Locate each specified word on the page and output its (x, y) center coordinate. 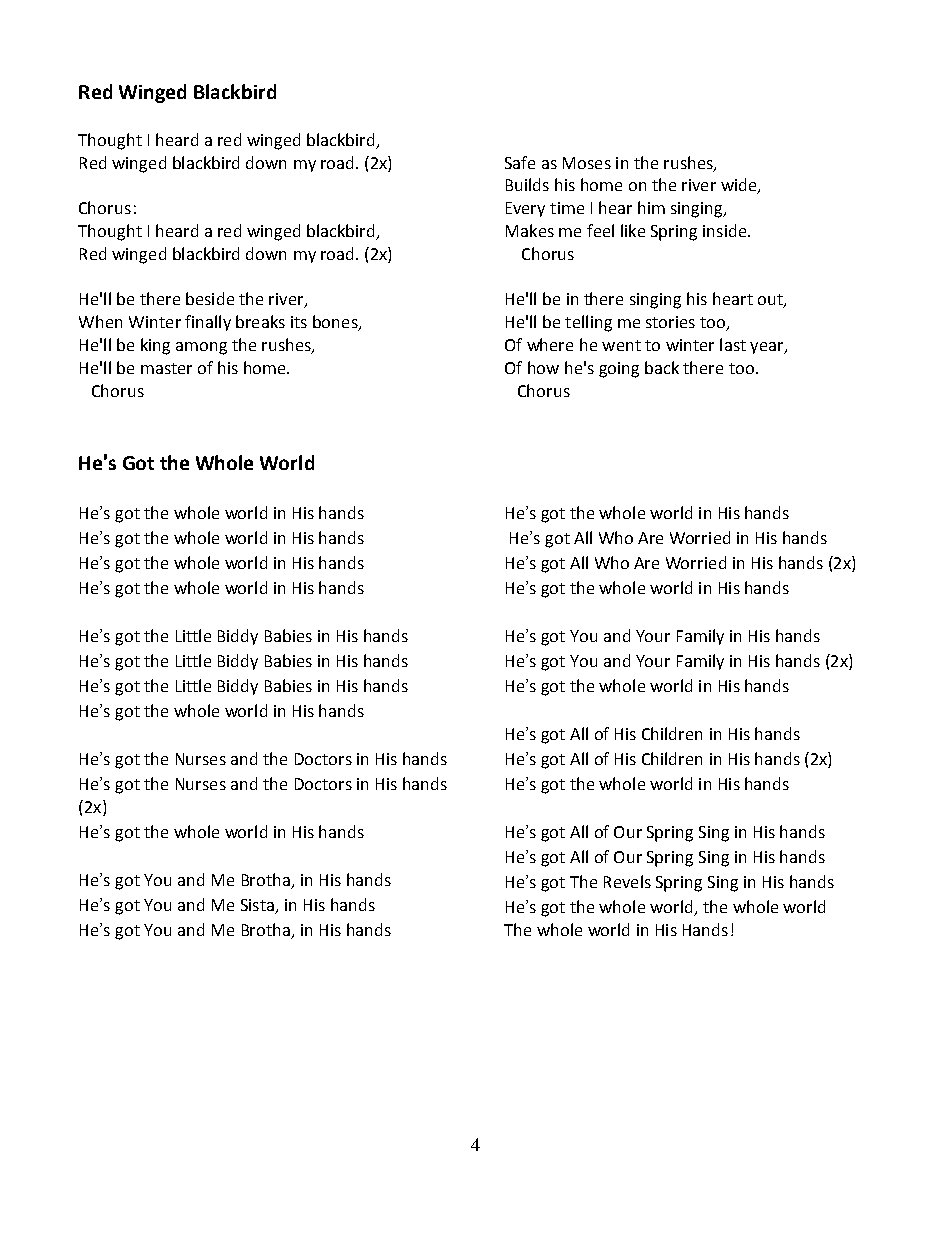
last (733, 344)
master (166, 368)
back (662, 367)
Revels (627, 881)
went (621, 345)
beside (210, 298)
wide (740, 186)
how (543, 367)
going (619, 370)
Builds (527, 184)
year (768, 348)
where (550, 344)
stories (670, 322)
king (155, 346)
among (201, 348)
